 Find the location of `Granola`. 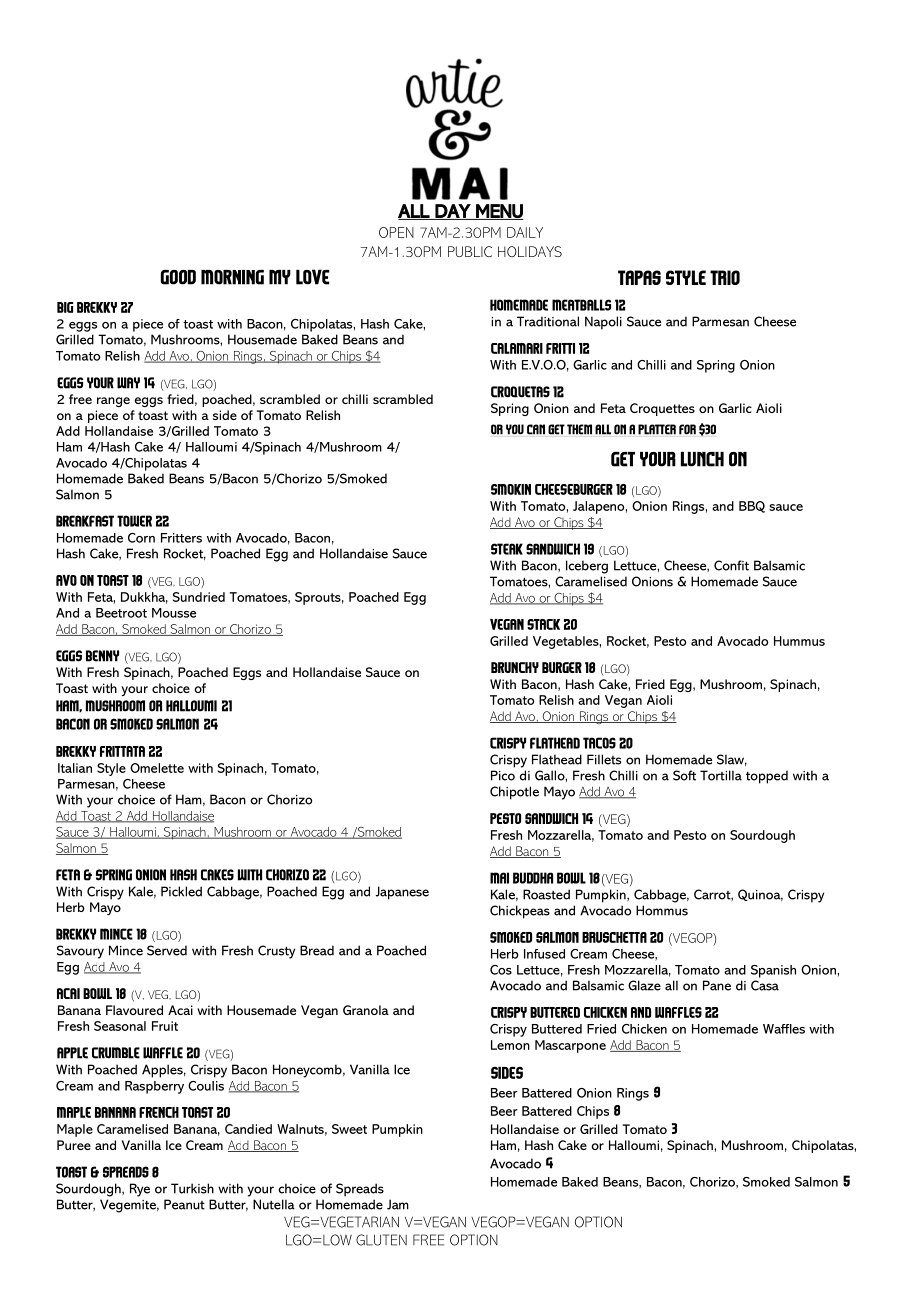

Granola is located at coordinates (366, 1010).
